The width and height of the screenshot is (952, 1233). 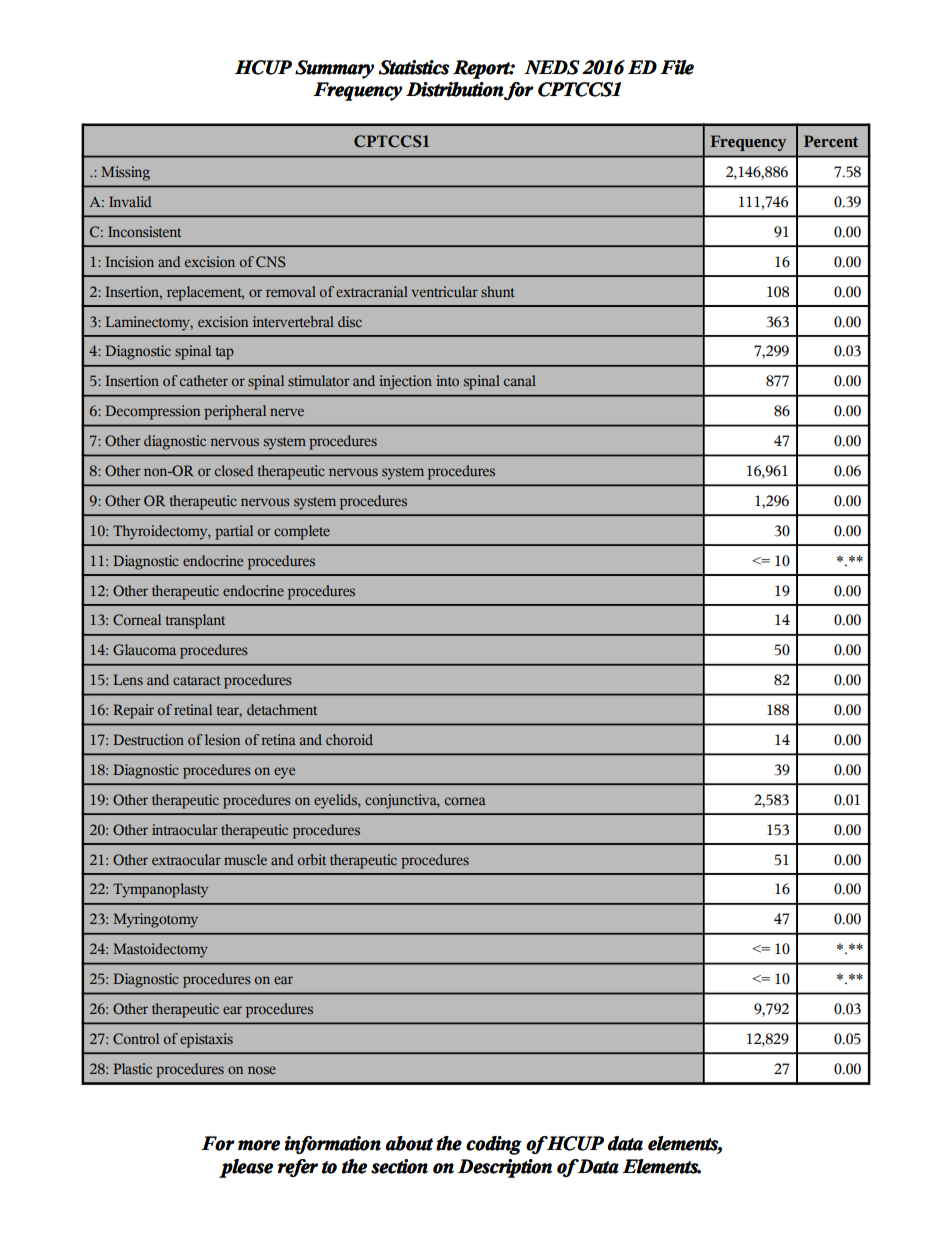 I want to click on closed, so click(x=234, y=470).
